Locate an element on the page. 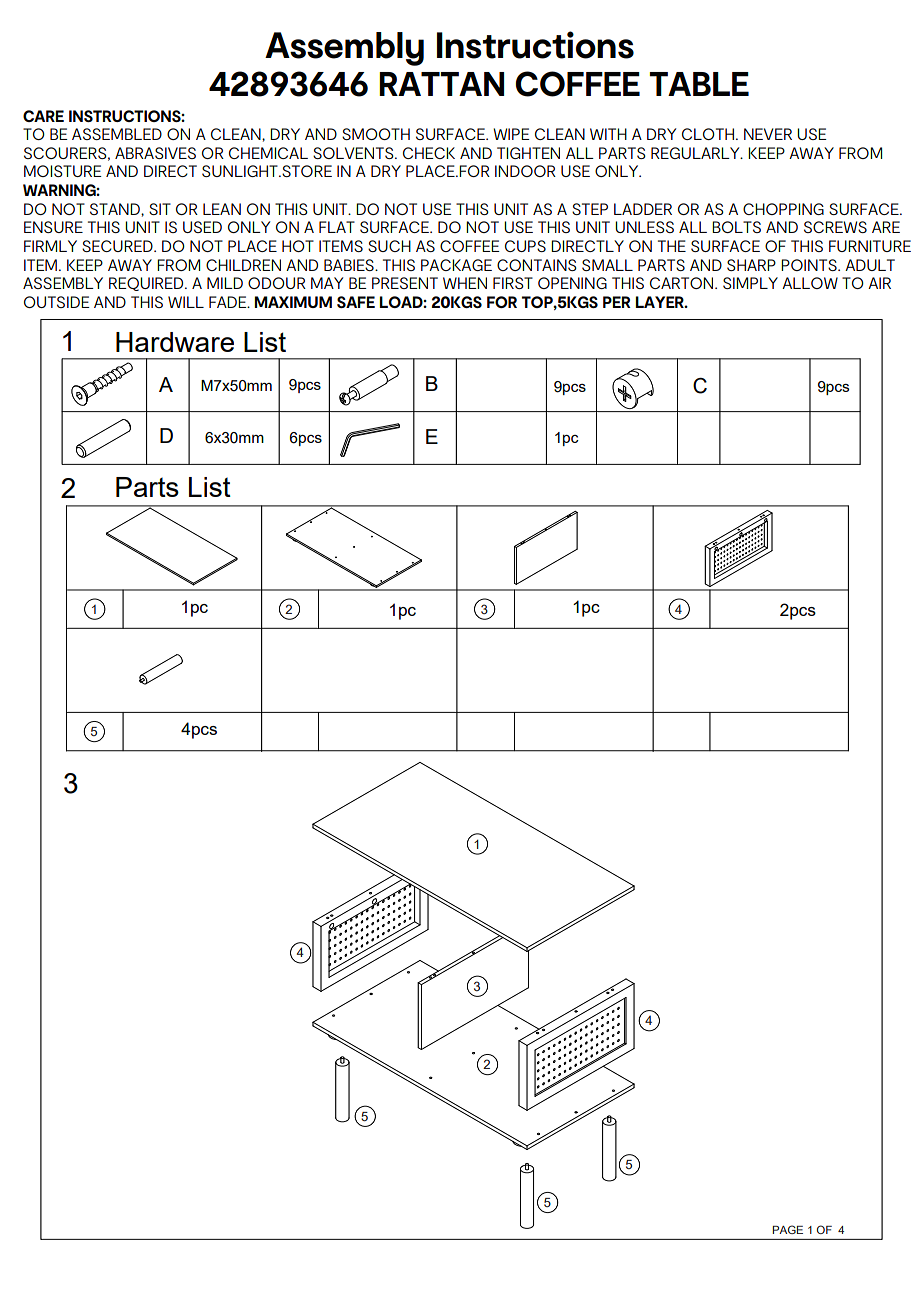 Image resolution: width=924 pixels, height=1308 pixels. WILL is located at coordinates (186, 302).
